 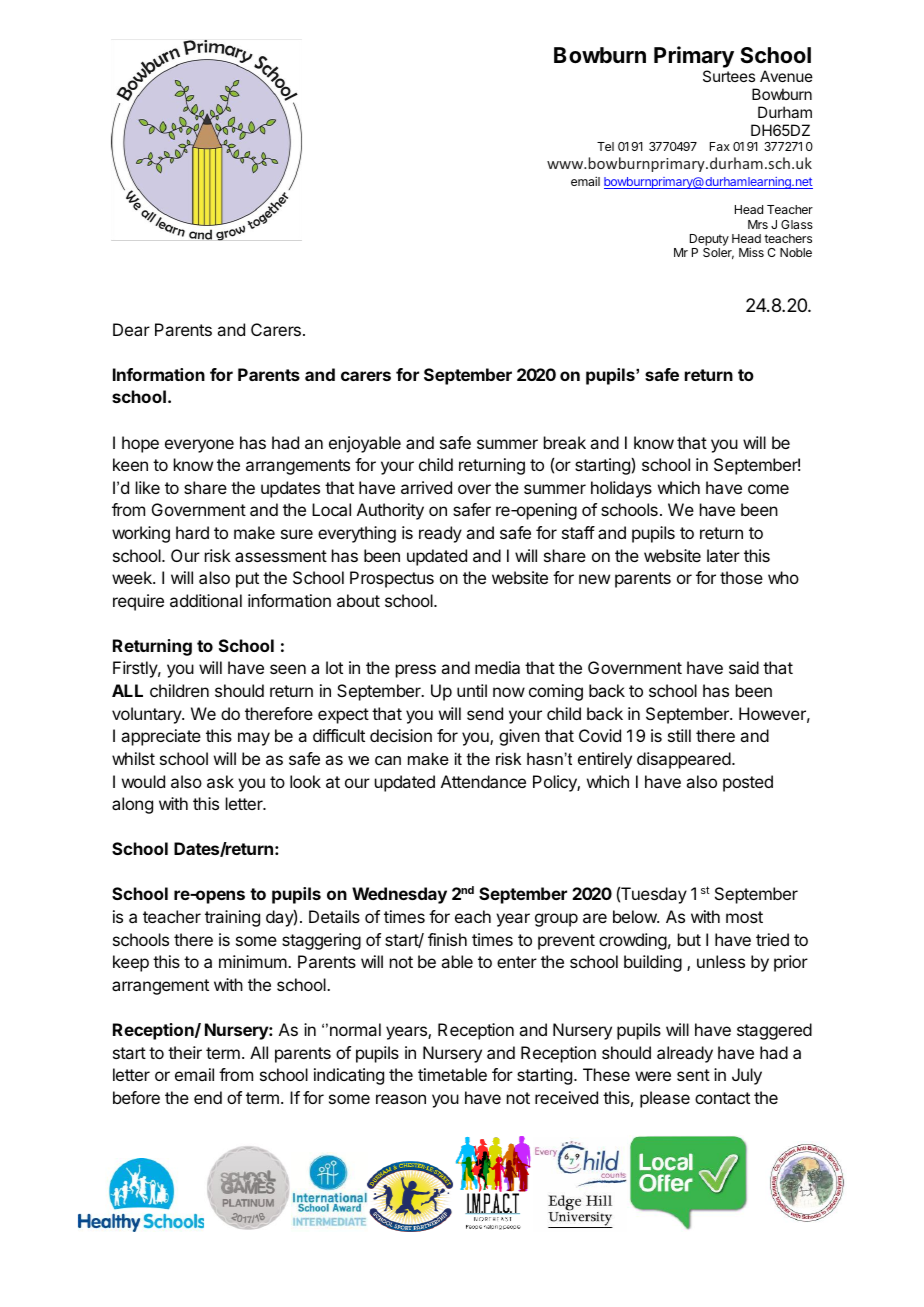 I want to click on posted, so click(x=748, y=783).
